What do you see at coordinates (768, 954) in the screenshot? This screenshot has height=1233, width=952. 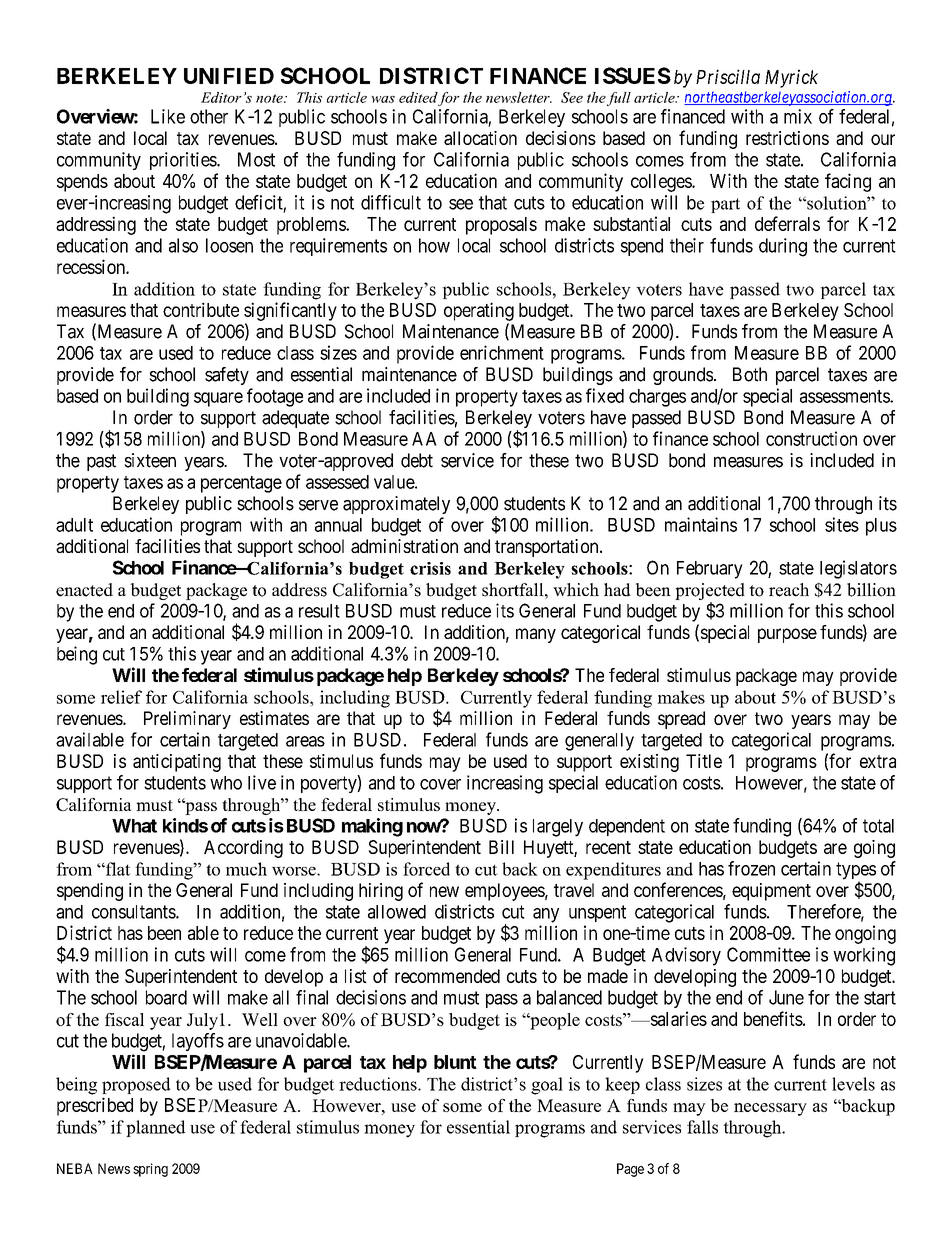 I see `Committee` at bounding box center [768, 954].
